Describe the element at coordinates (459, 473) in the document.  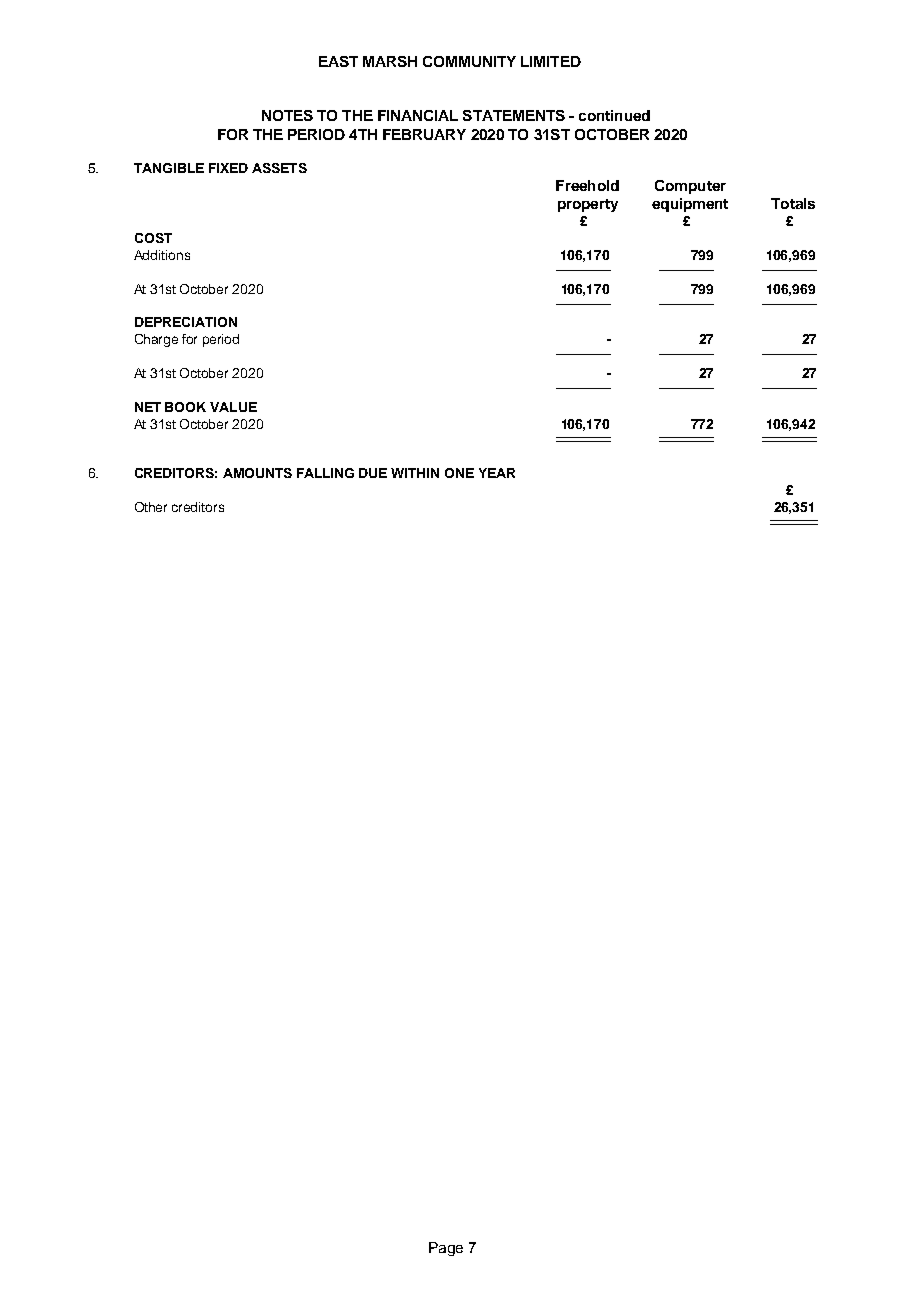
I see `ONE` at that location.
